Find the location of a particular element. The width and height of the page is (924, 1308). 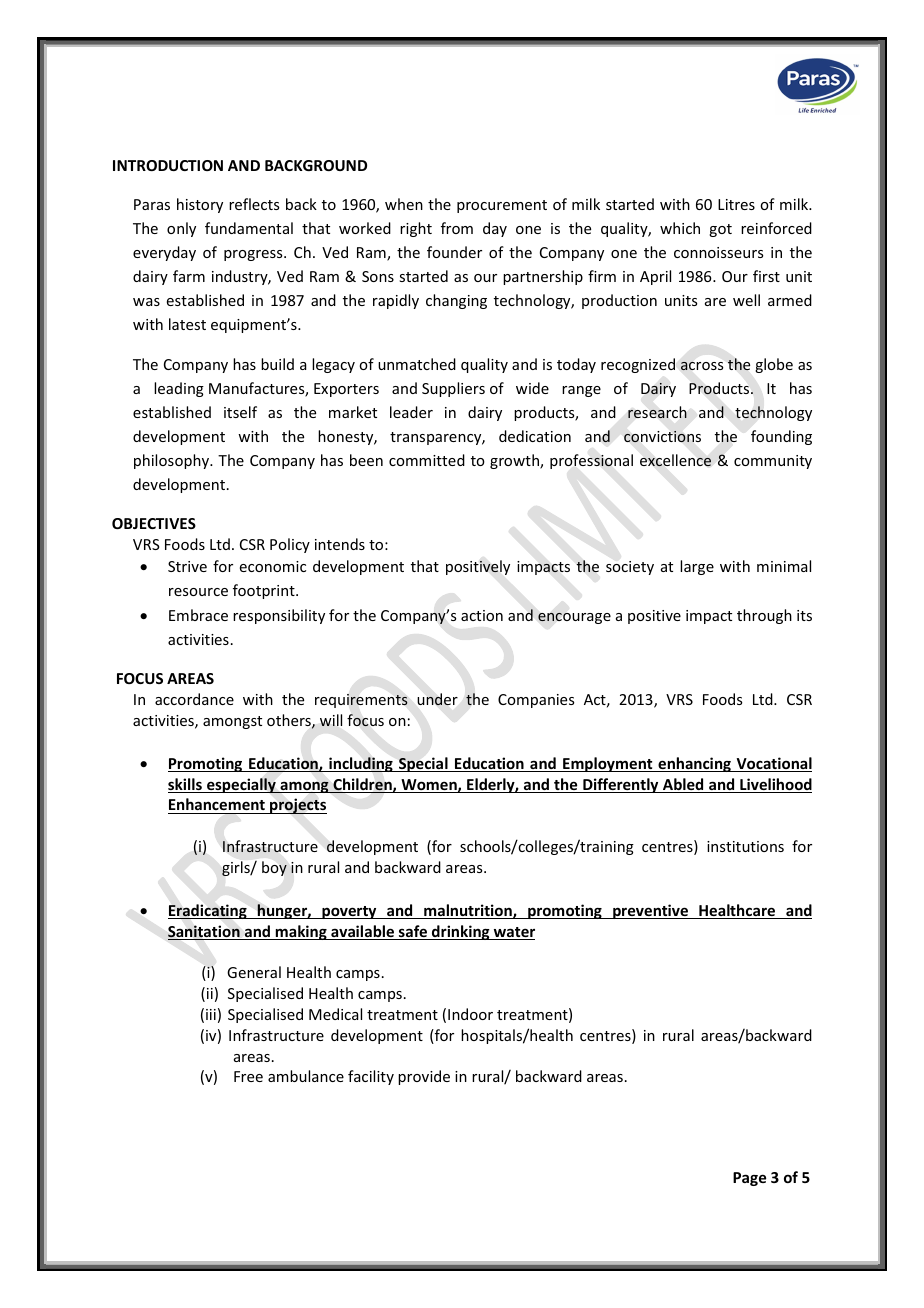

large is located at coordinates (697, 567).
